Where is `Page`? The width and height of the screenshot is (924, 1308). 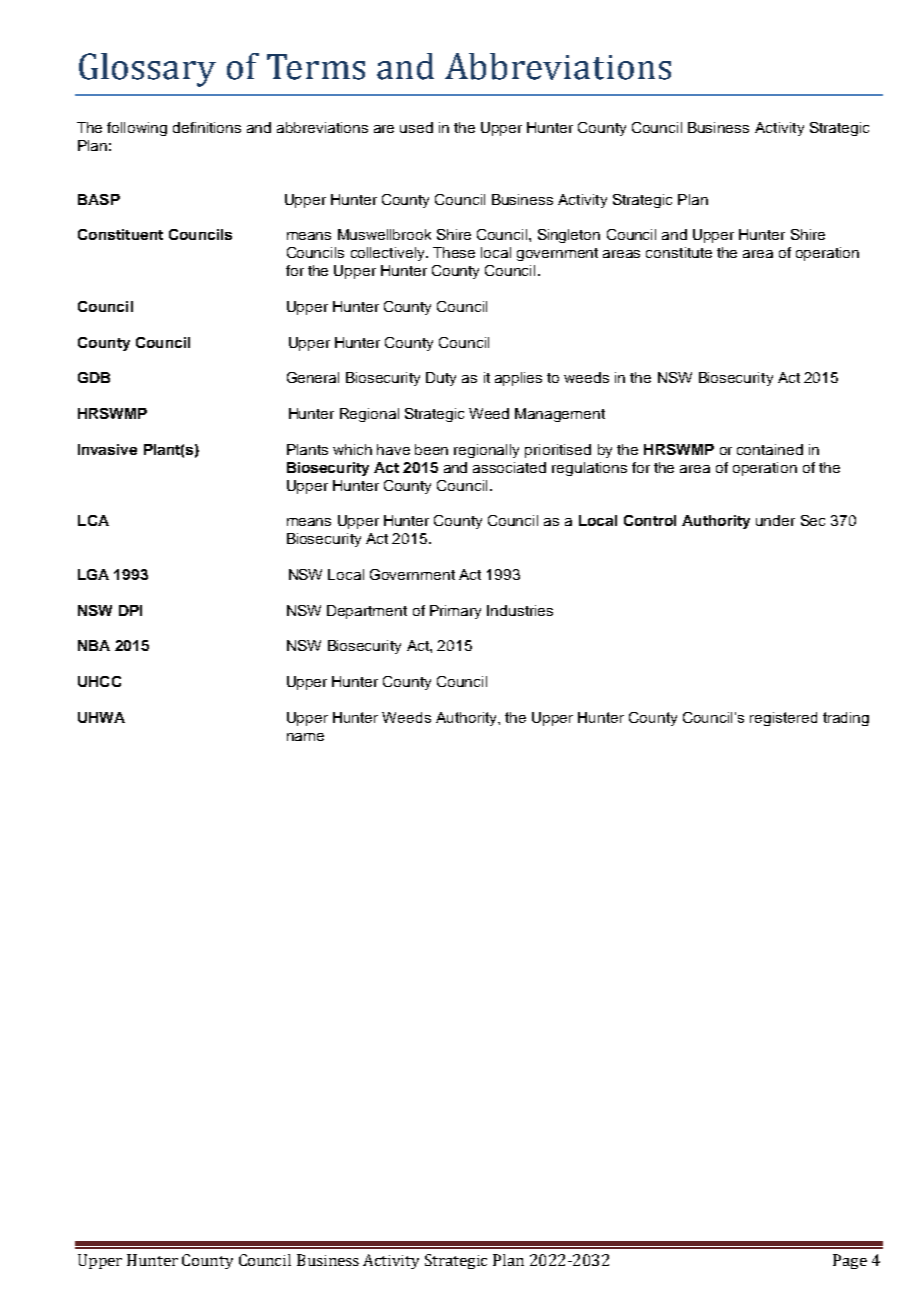 Page is located at coordinates (850, 1261).
